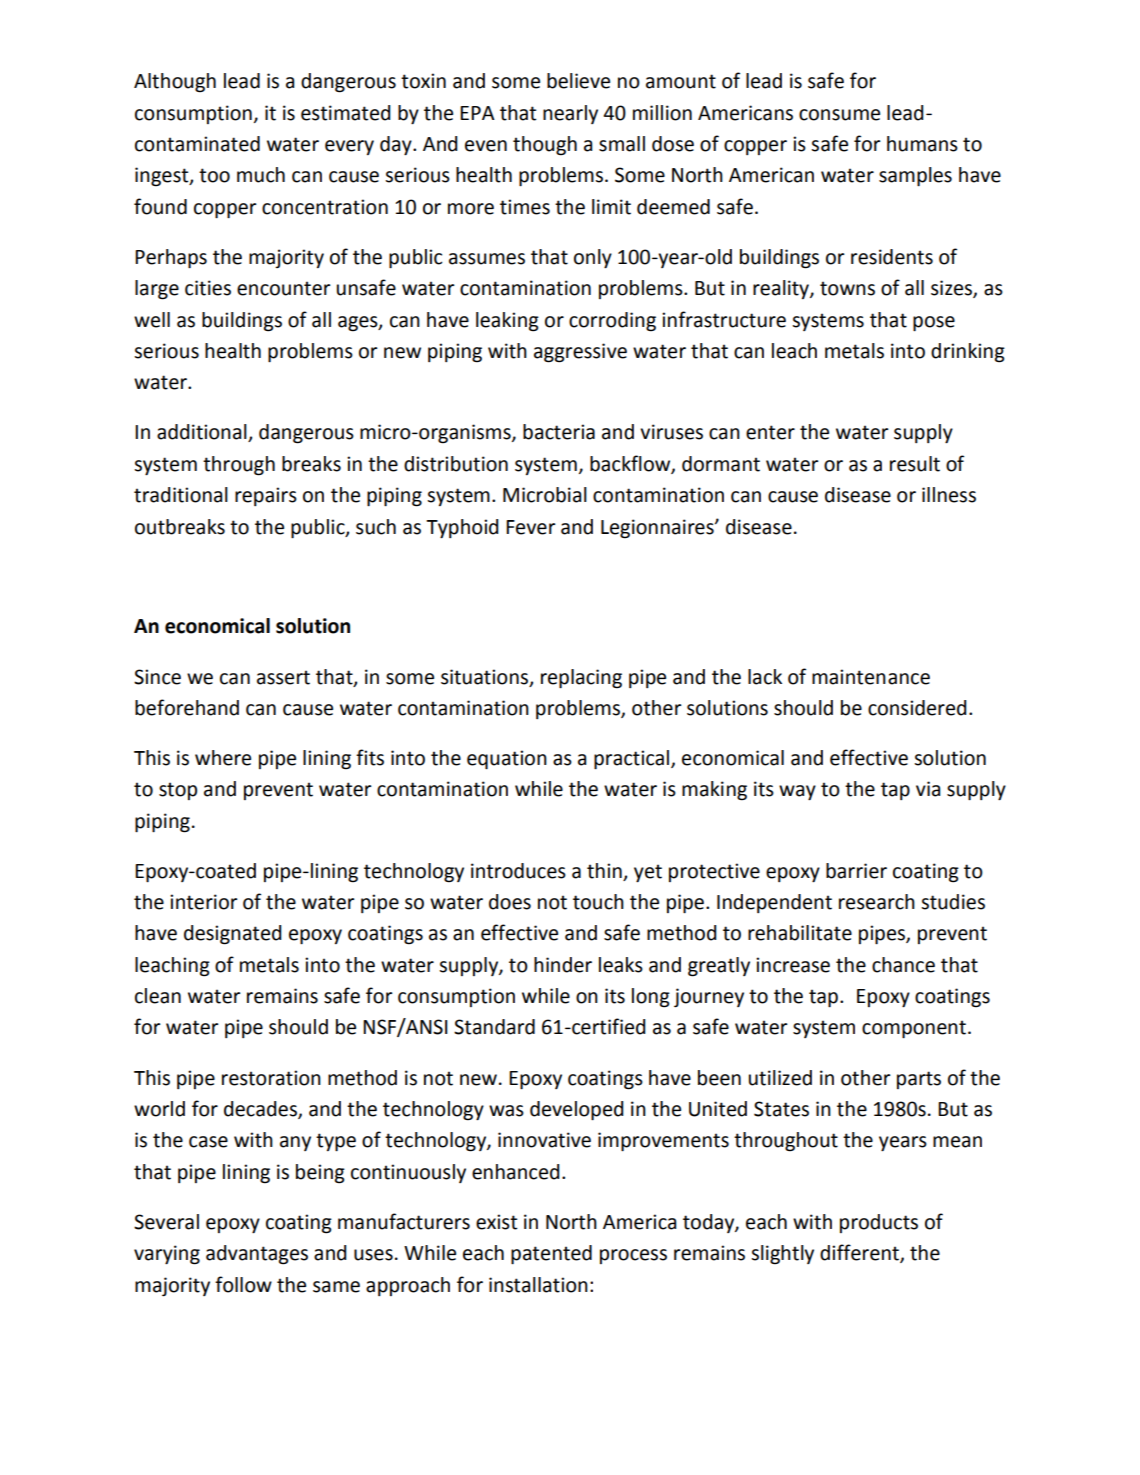 The height and width of the image is (1475, 1140). I want to click on follow, so click(243, 1284).
